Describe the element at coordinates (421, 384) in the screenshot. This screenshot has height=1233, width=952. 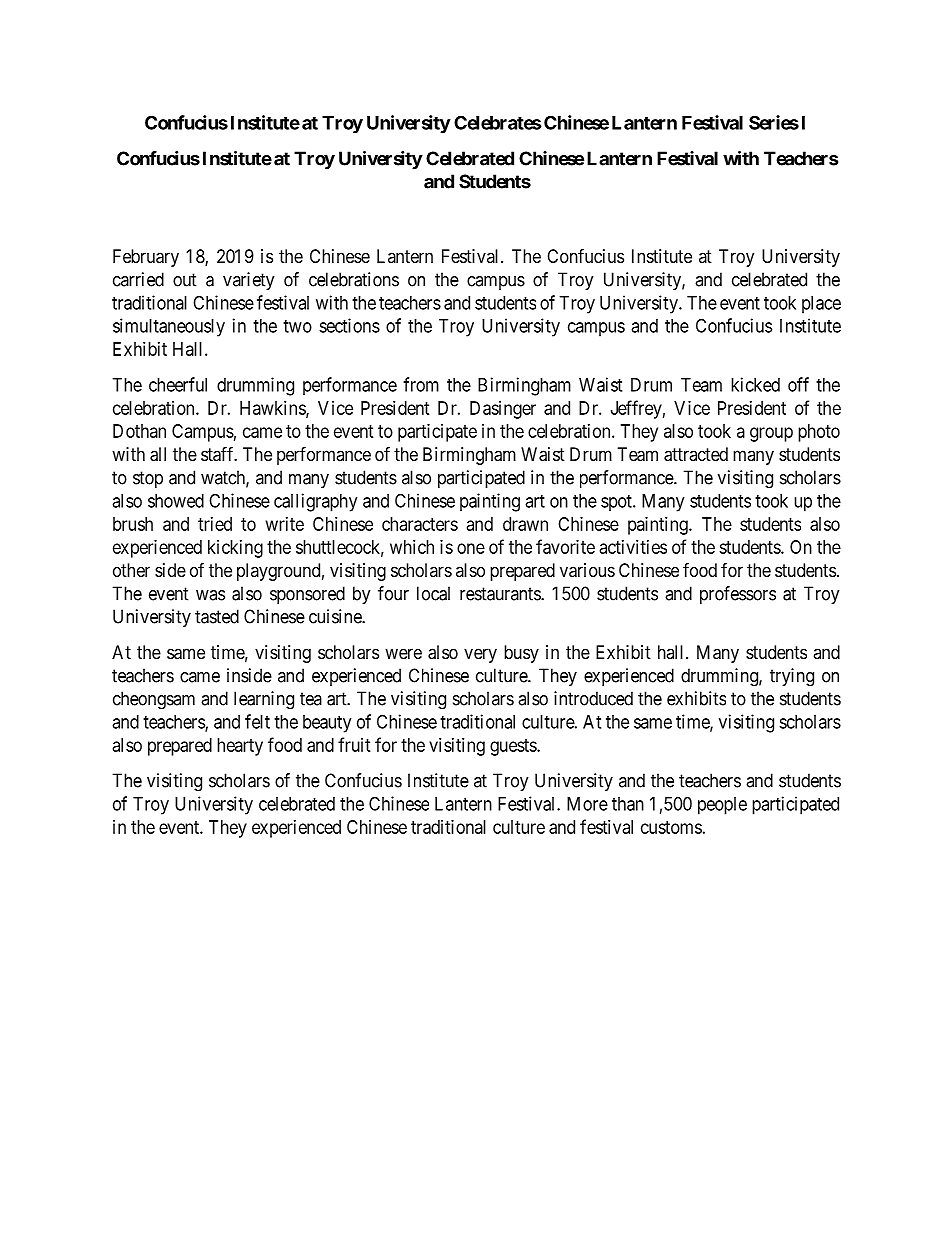
I see `from` at that location.
